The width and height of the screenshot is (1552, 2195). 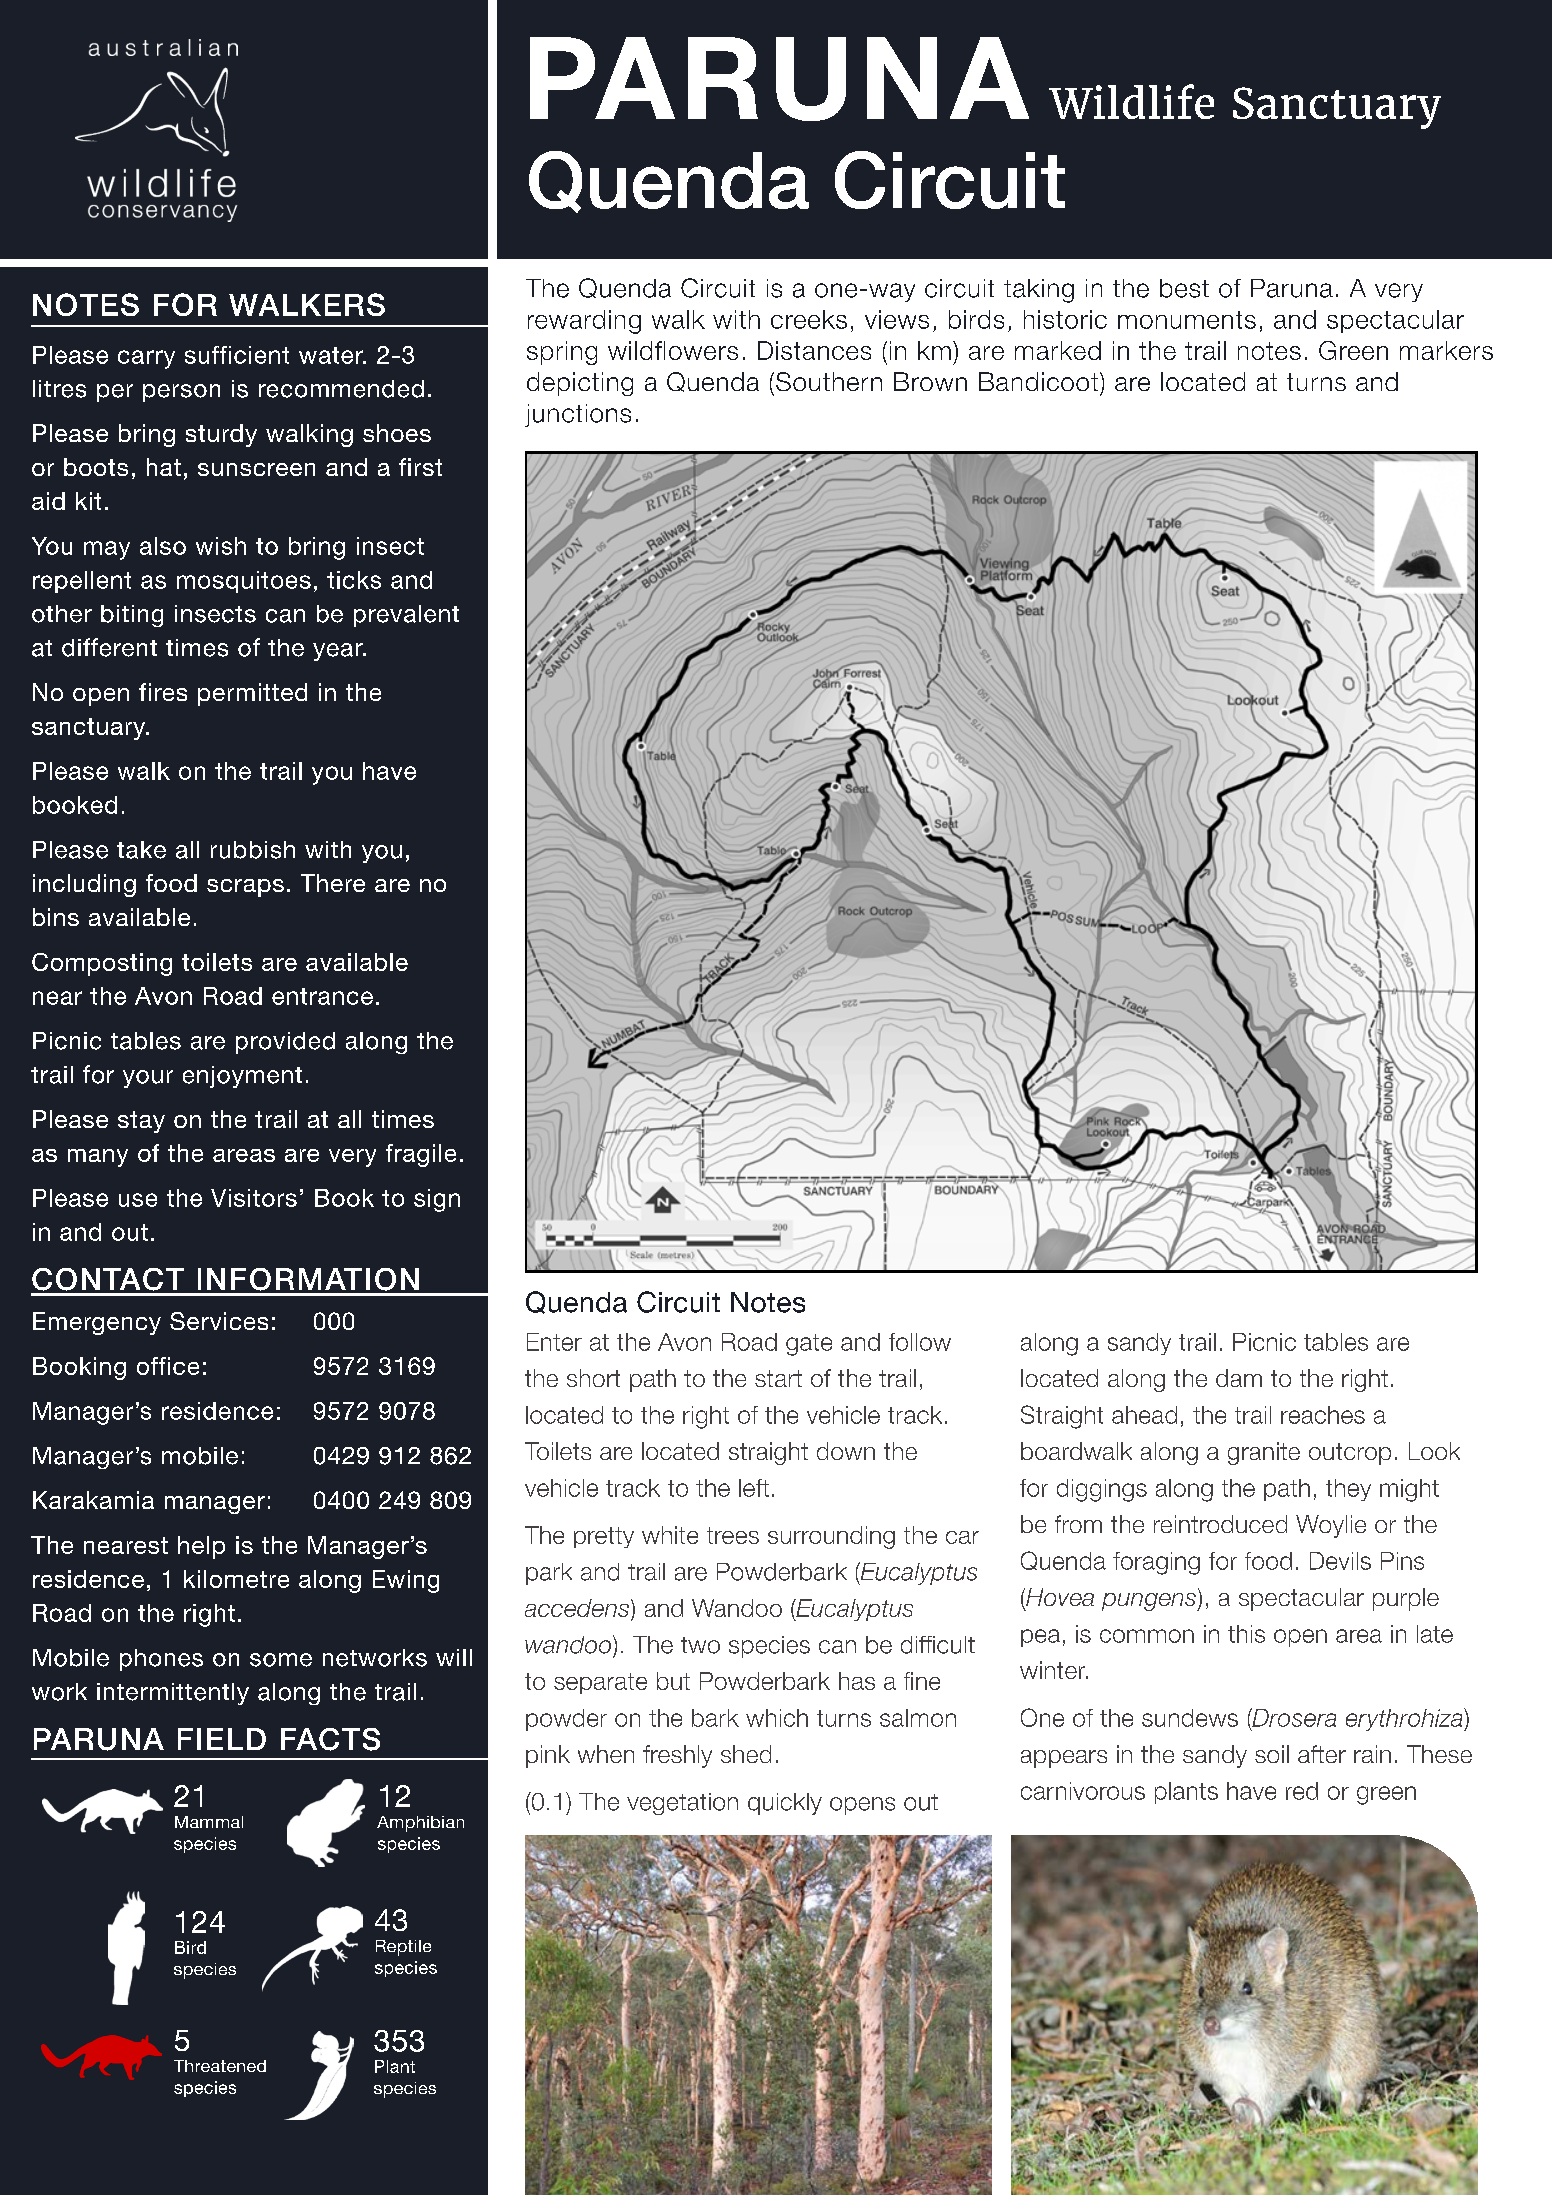 I want to click on sufficient, so click(x=237, y=355).
